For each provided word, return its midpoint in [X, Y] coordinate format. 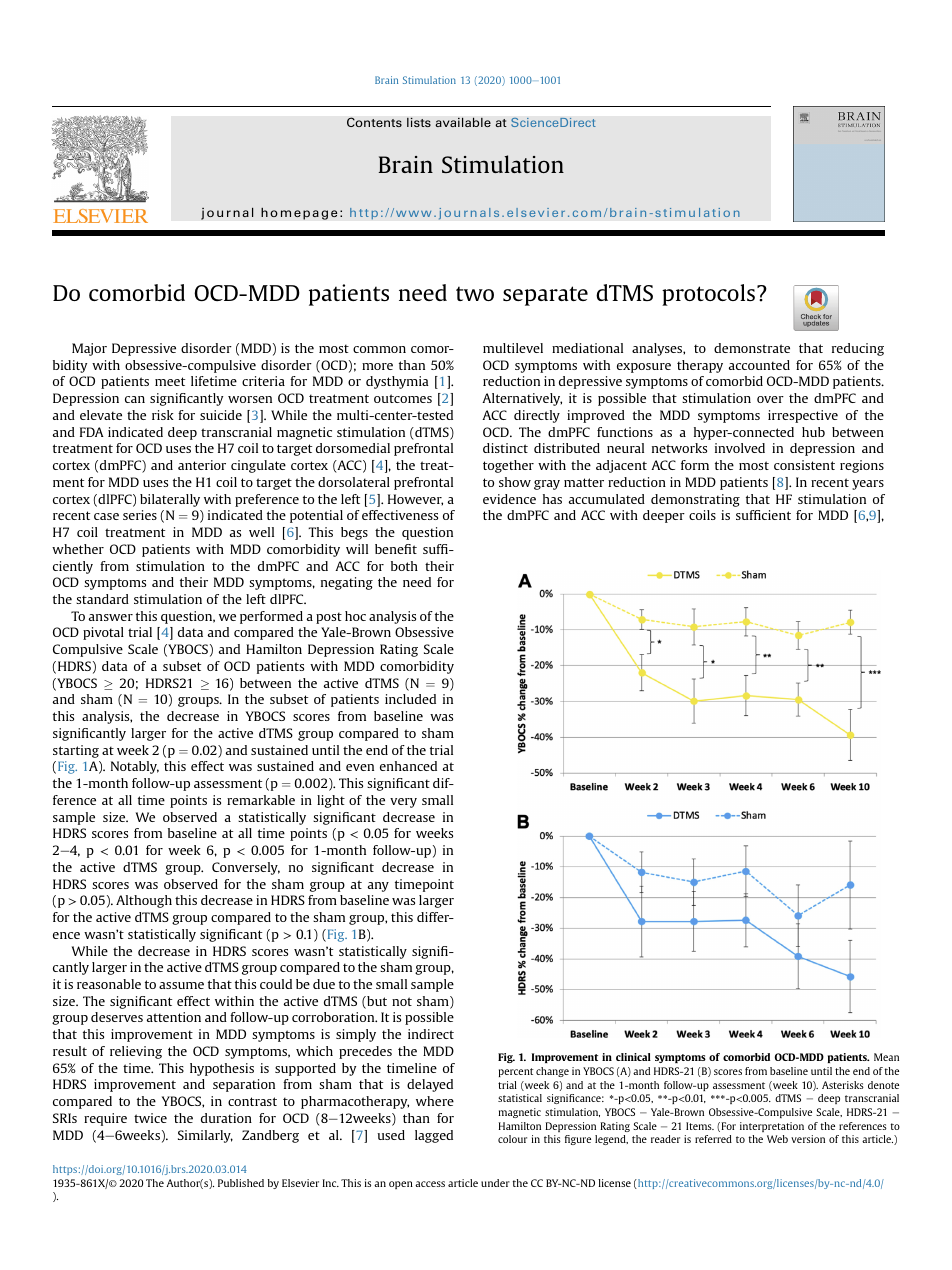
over [770, 399]
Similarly [205, 1136]
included [410, 699]
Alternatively [522, 399]
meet [170, 381]
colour [512, 1139]
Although [144, 901]
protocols [708, 295]
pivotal [103, 633]
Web [777, 1139]
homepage [299, 213]
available [463, 122]
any [378, 887]
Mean [886, 1057]
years [868, 485]
